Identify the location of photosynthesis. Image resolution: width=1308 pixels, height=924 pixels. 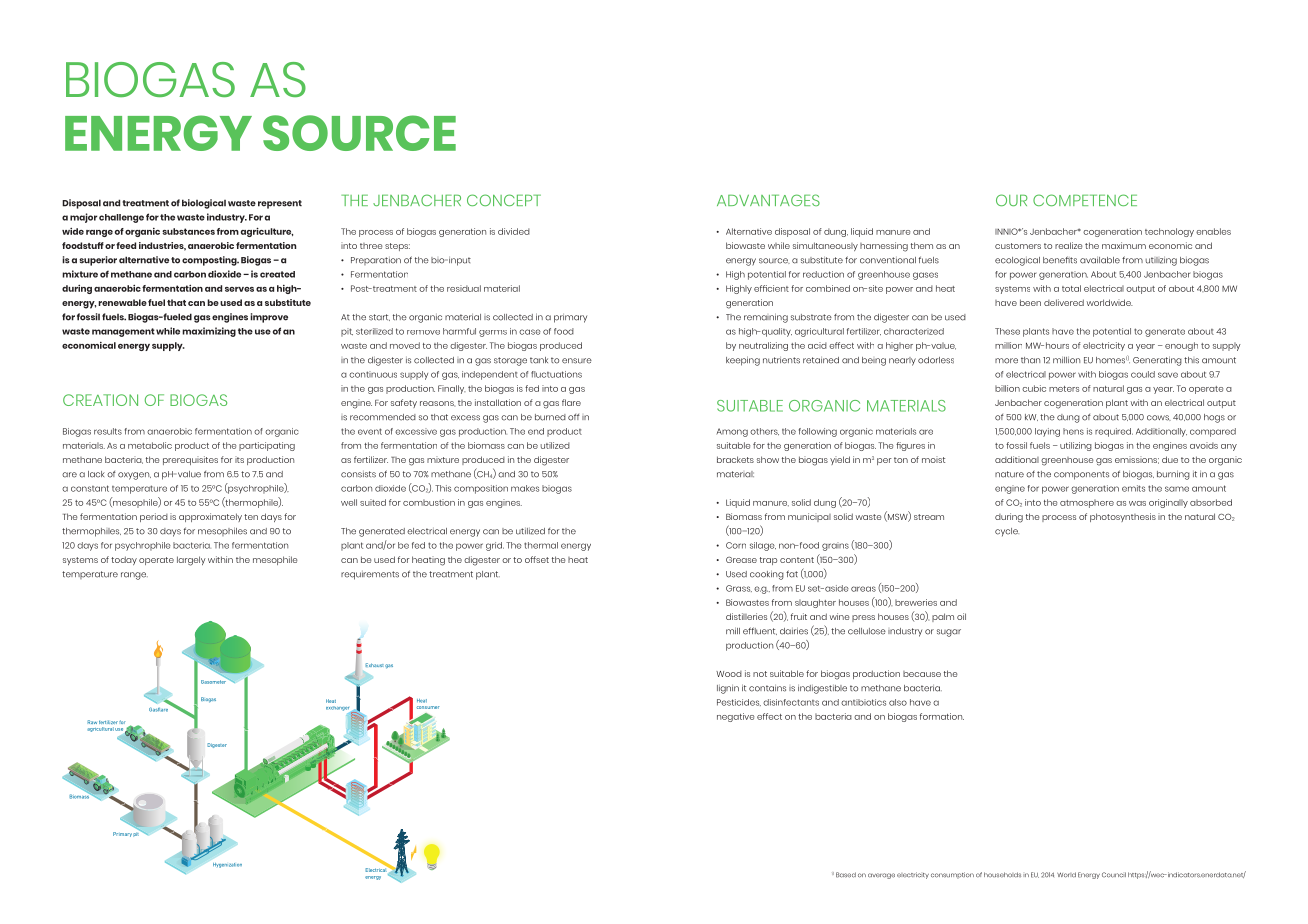
(1123, 517).
